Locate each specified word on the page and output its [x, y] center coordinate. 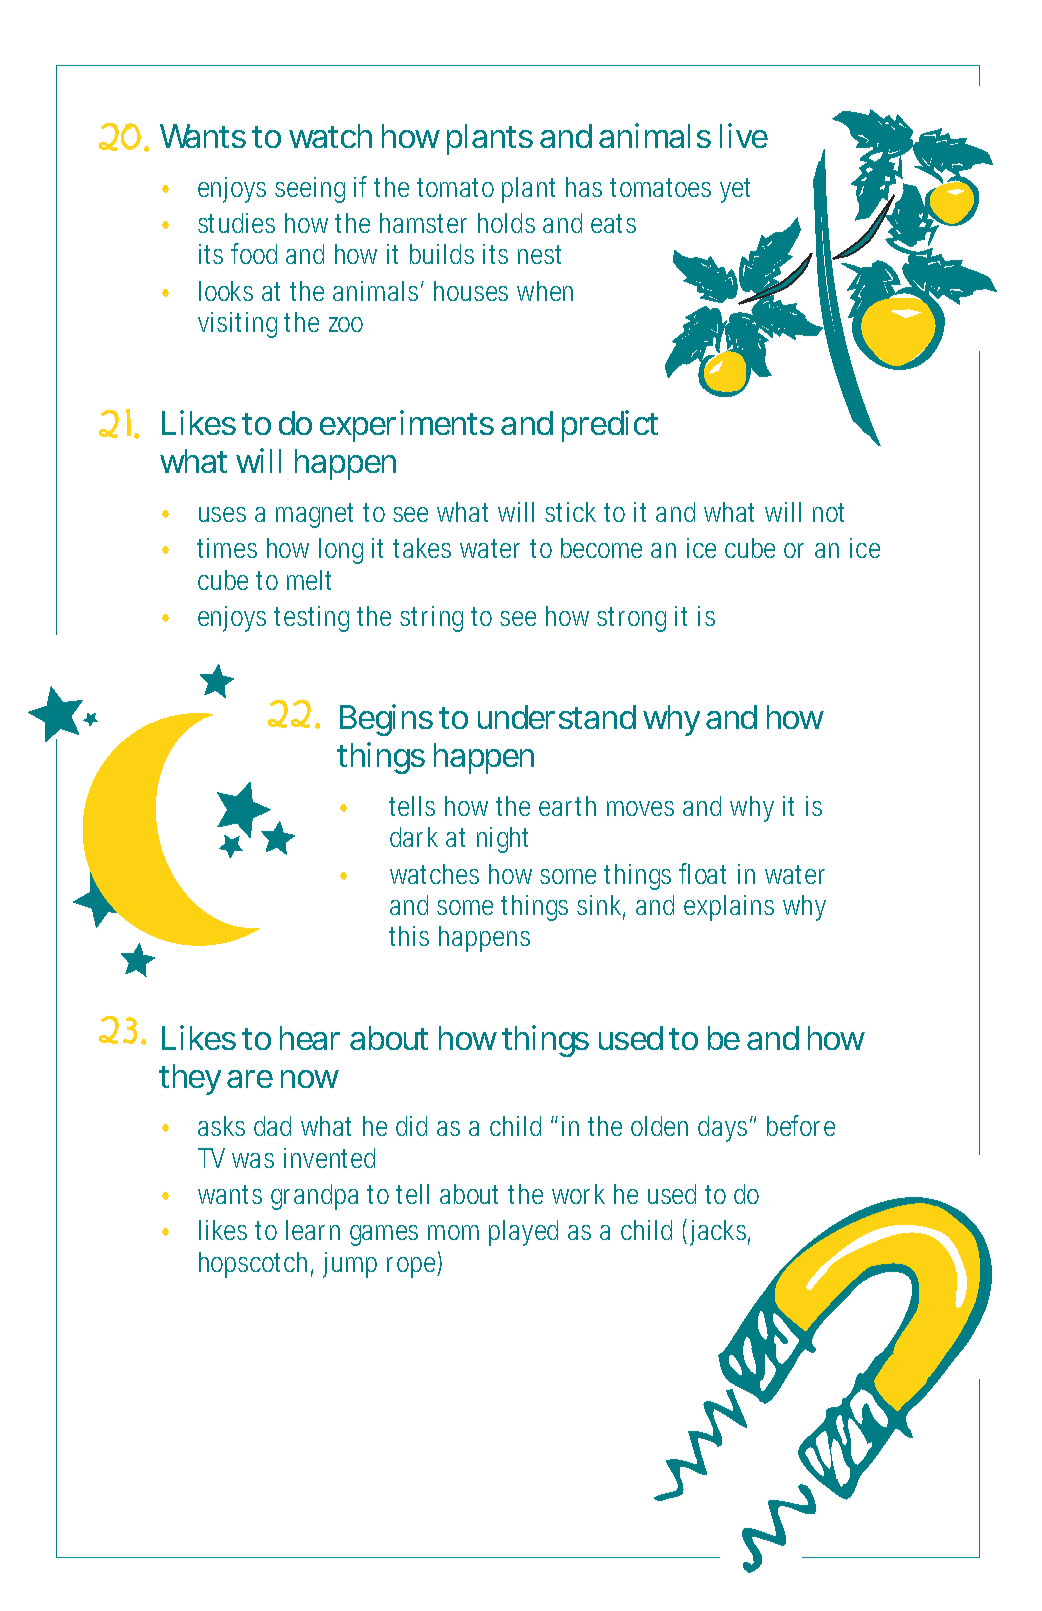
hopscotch [256, 1265]
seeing [310, 190]
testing [311, 619]
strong [631, 619]
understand [557, 717]
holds [506, 223]
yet [735, 190]
